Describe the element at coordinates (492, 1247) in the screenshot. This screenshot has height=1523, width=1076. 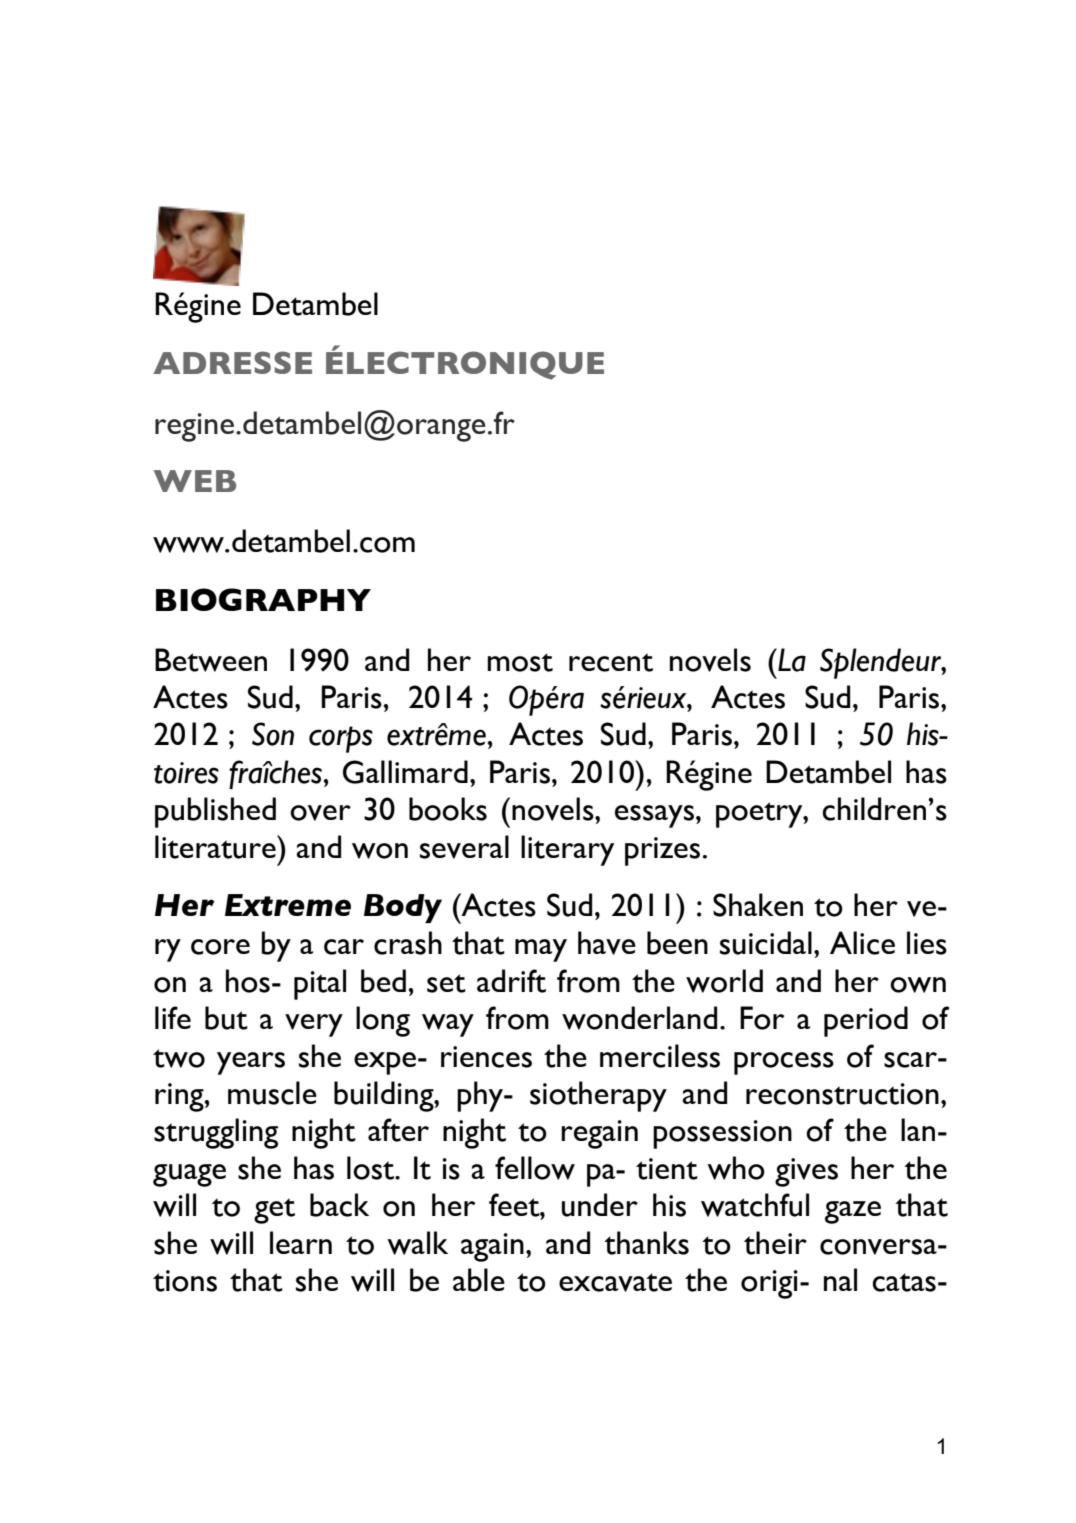
I see `again` at that location.
